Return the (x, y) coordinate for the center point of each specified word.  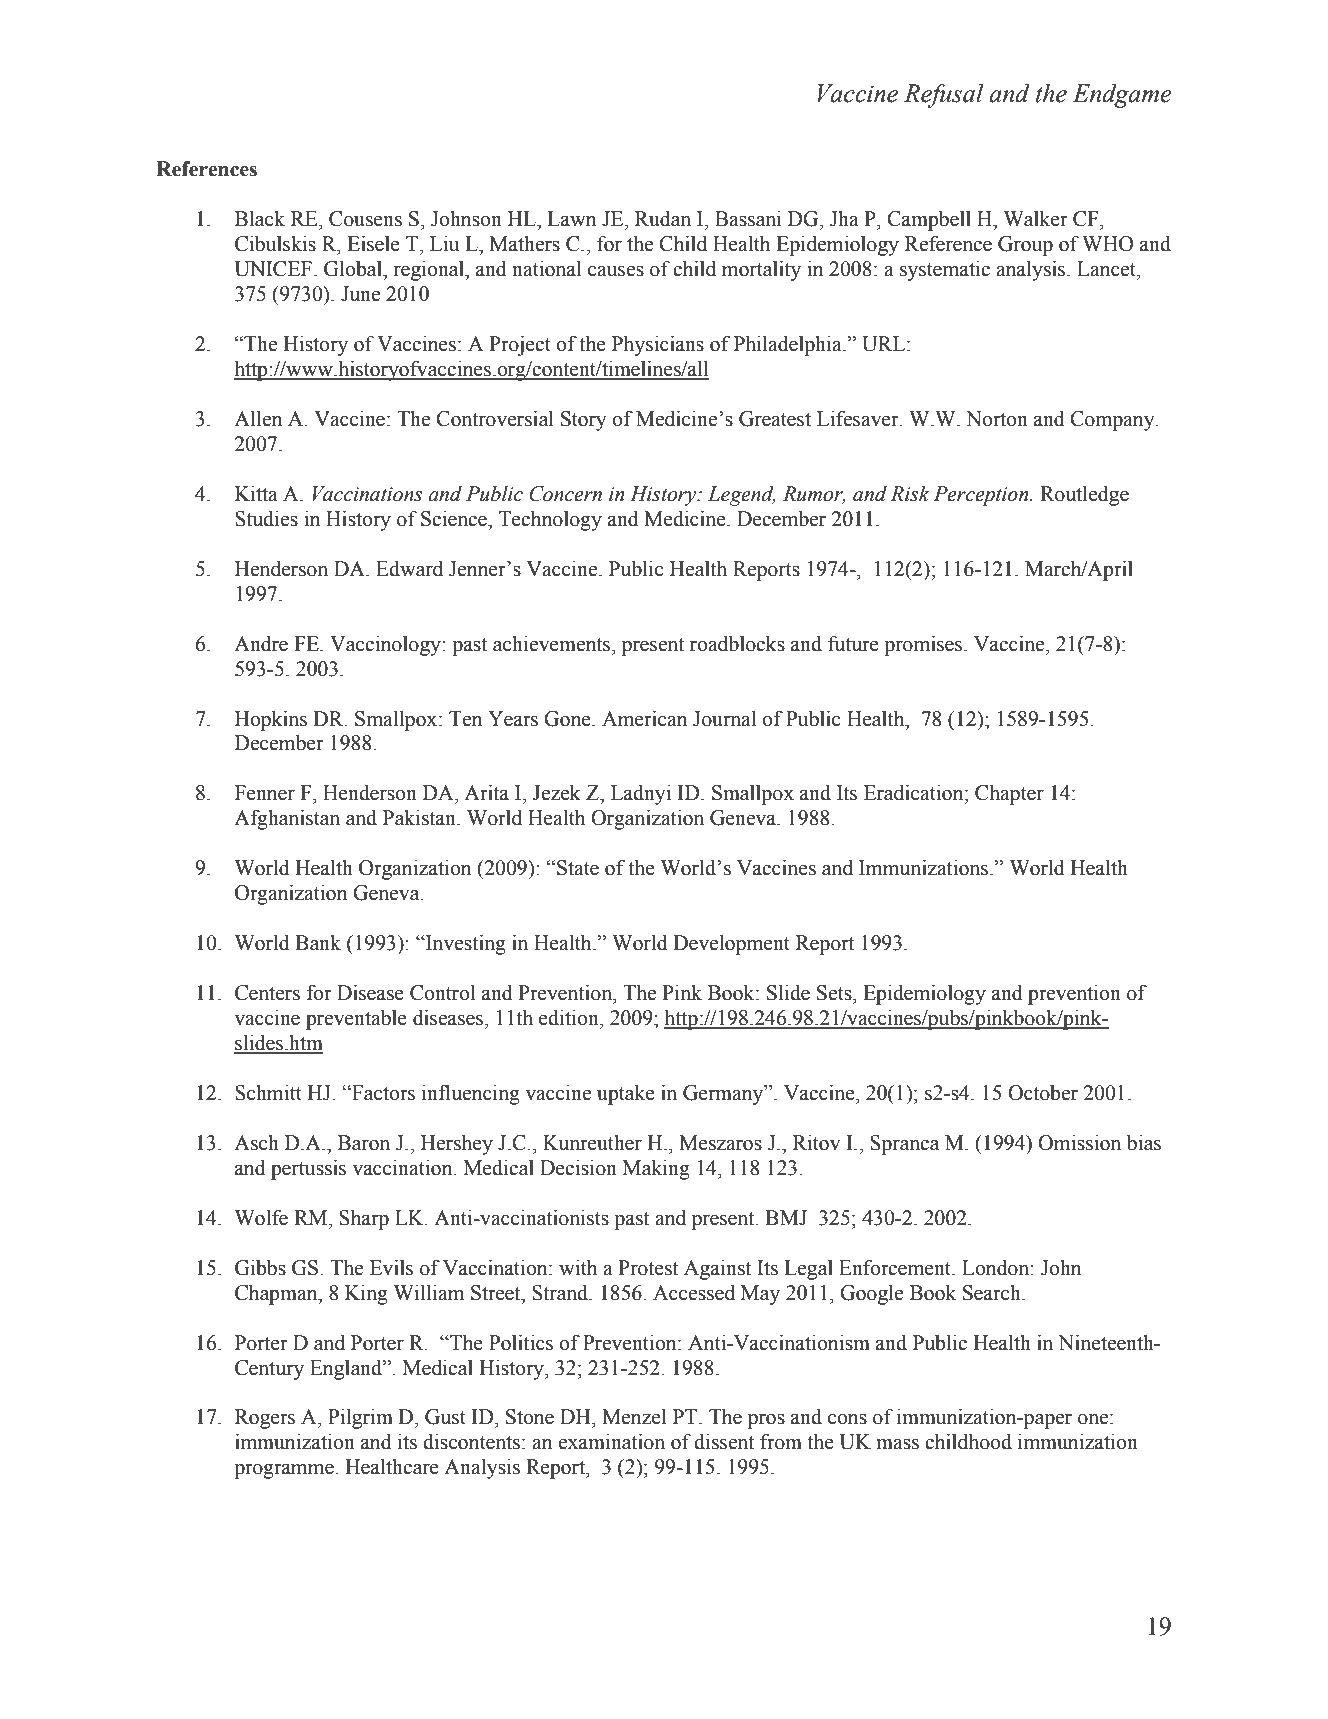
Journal (724, 719)
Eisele (373, 243)
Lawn (571, 219)
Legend (742, 496)
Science (455, 519)
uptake (626, 1094)
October (1043, 1093)
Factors (382, 1093)
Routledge (1084, 495)
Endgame (1122, 96)
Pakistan (421, 818)
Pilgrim (360, 1419)
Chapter (1009, 794)
